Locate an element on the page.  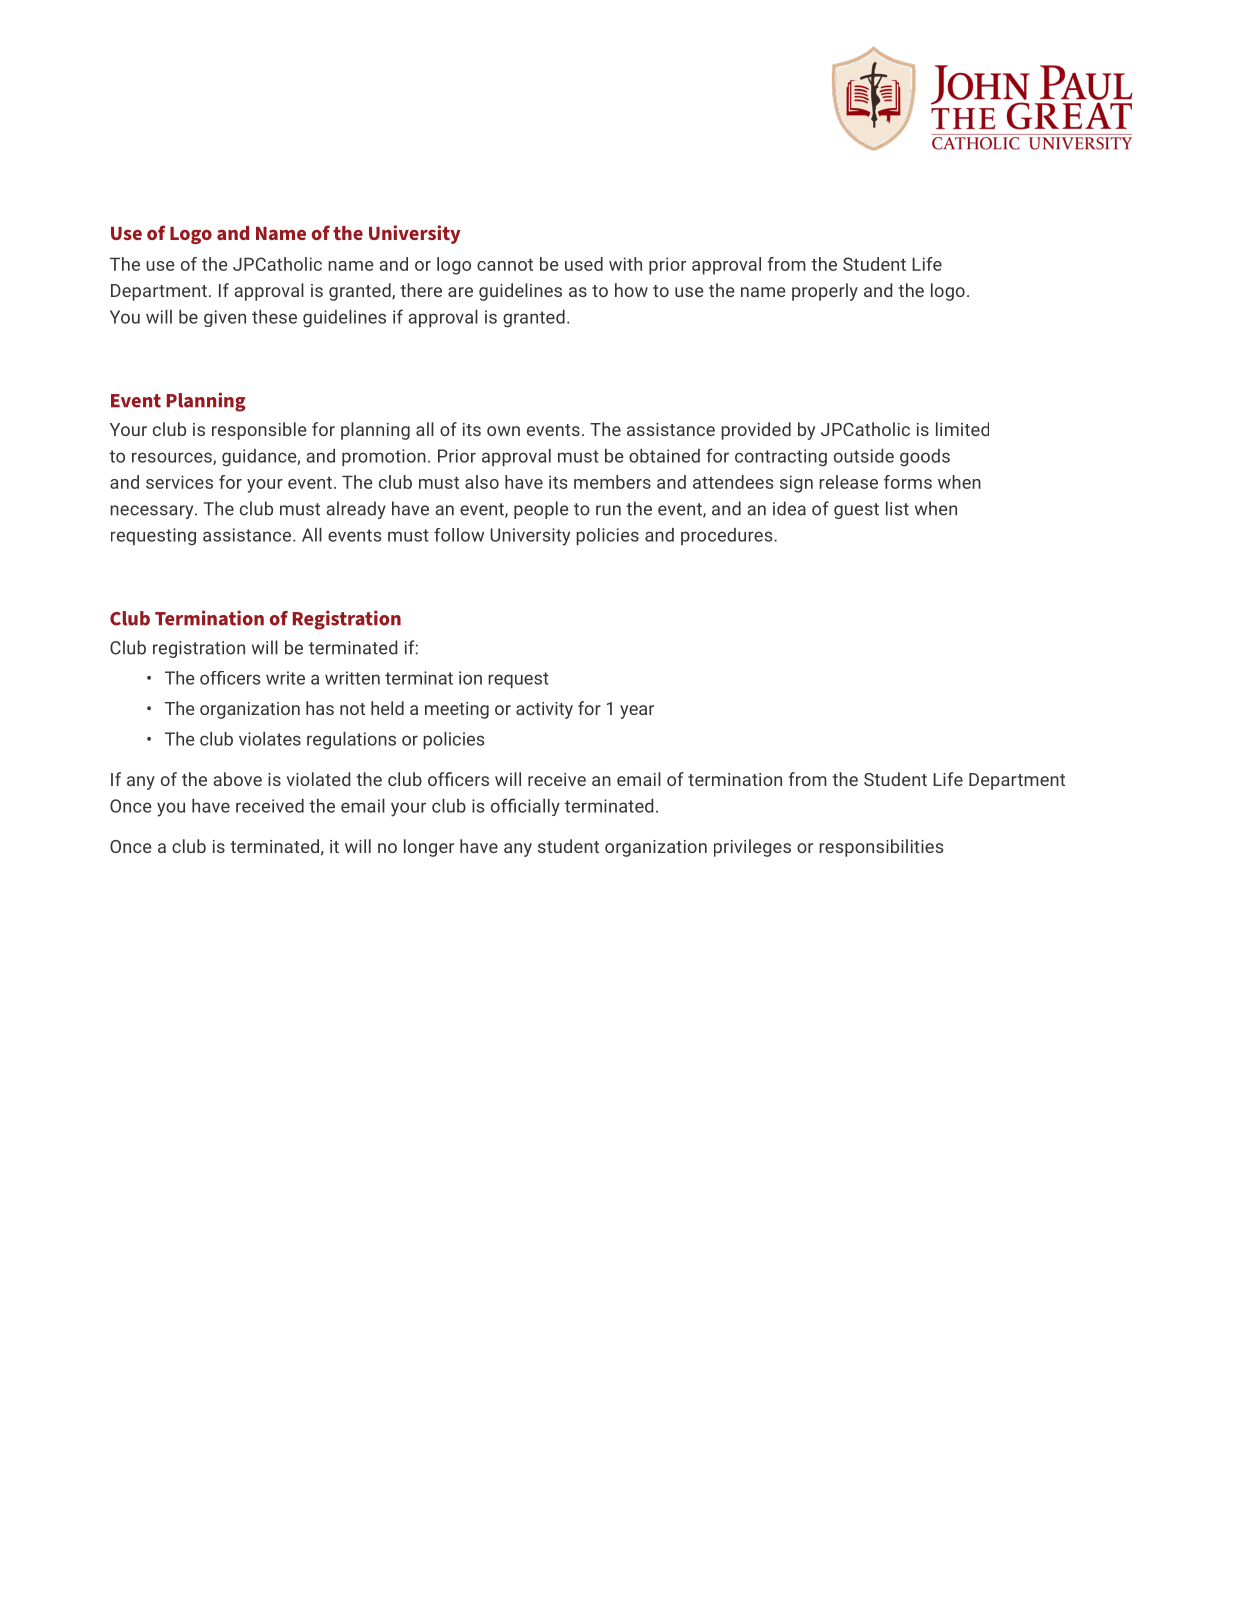
follow is located at coordinates (459, 535).
